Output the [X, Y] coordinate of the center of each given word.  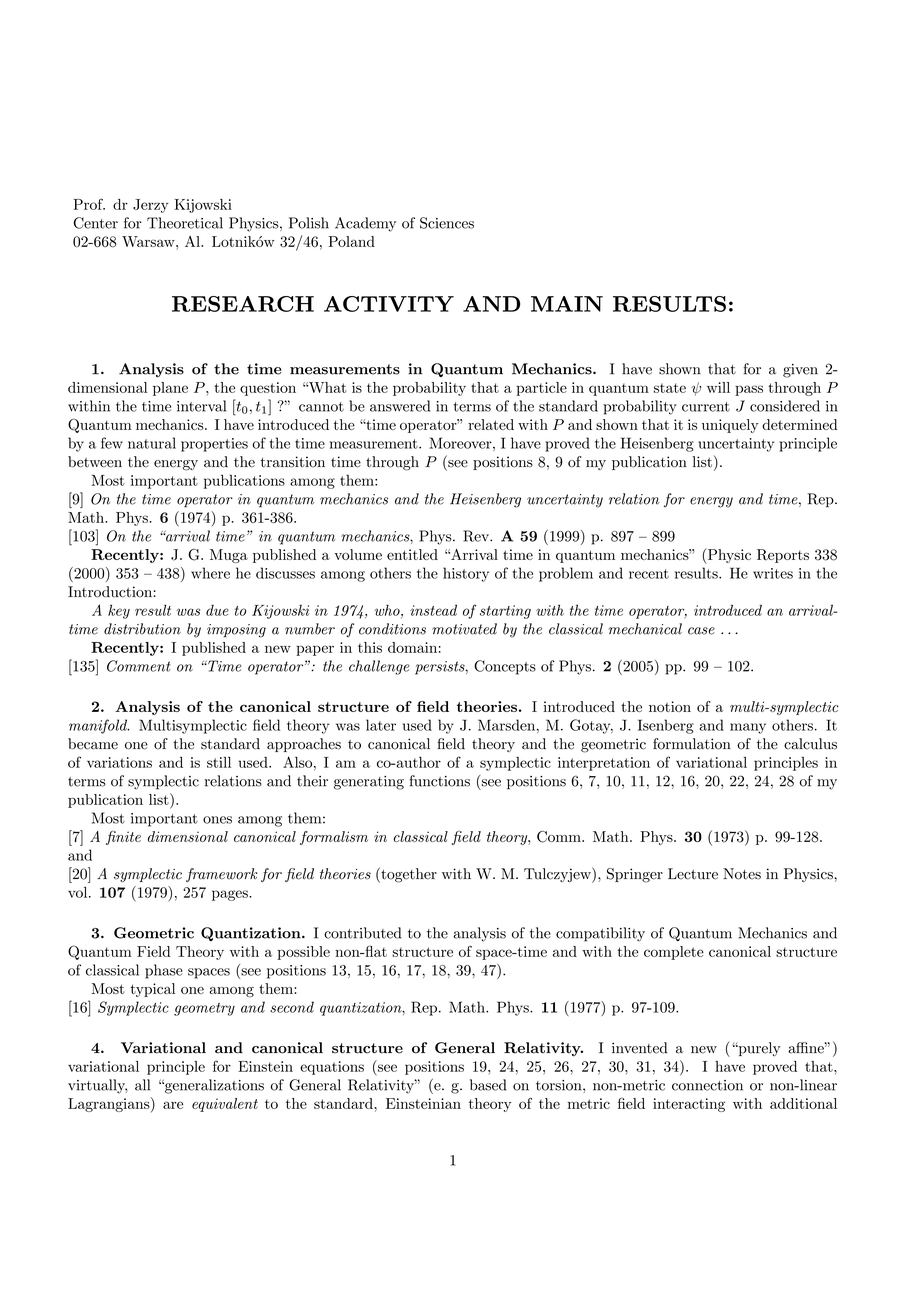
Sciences [447, 223]
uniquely [730, 426]
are [173, 1105]
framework [221, 875]
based [488, 1085]
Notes [742, 874]
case [701, 631]
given [800, 371]
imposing [236, 631]
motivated [464, 629]
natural [152, 443]
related [491, 424]
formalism [334, 838]
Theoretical [185, 223]
